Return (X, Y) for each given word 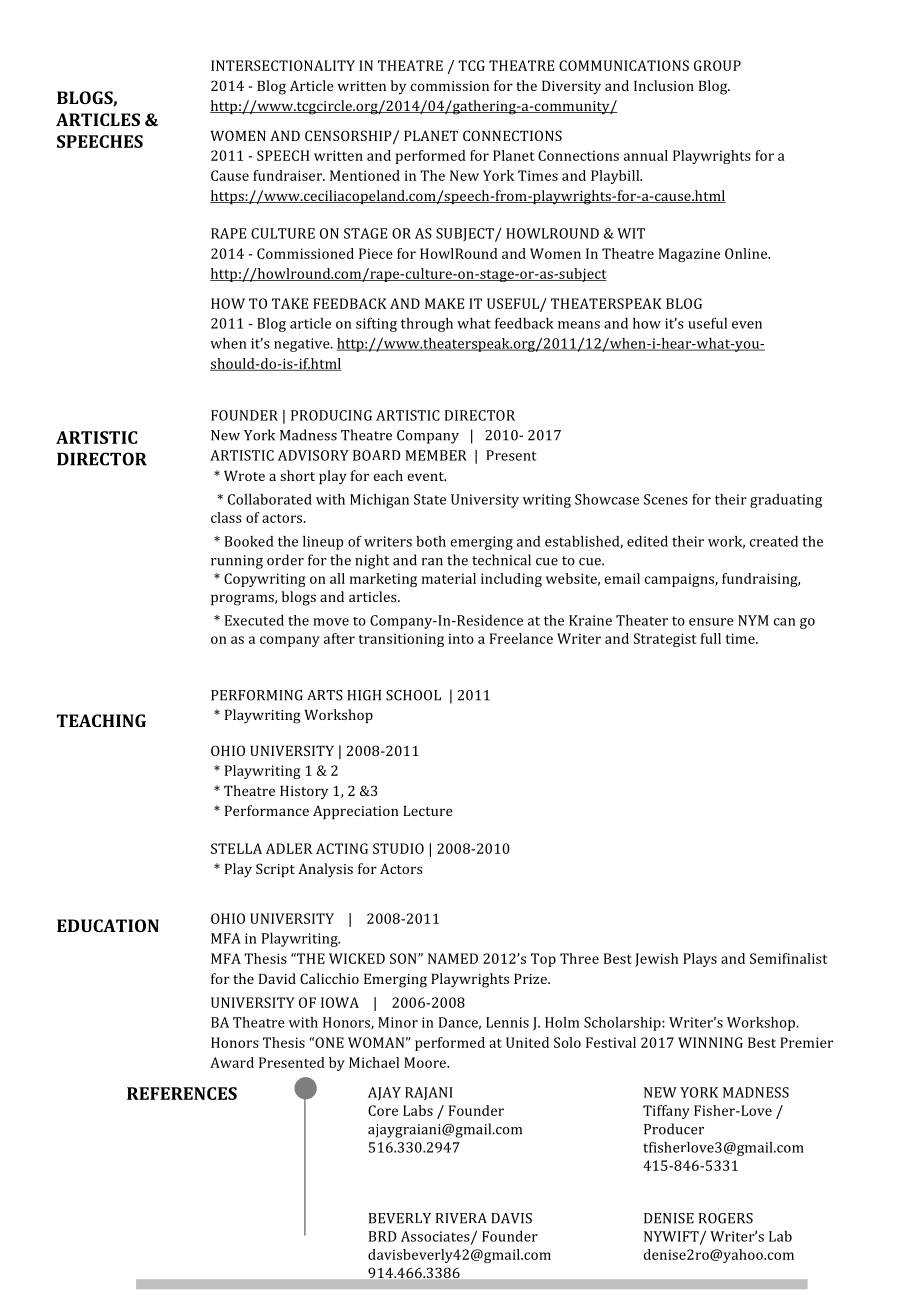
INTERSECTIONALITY (283, 65)
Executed (254, 620)
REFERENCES (182, 1093)
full (711, 638)
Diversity (571, 88)
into (461, 638)
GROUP (717, 65)
